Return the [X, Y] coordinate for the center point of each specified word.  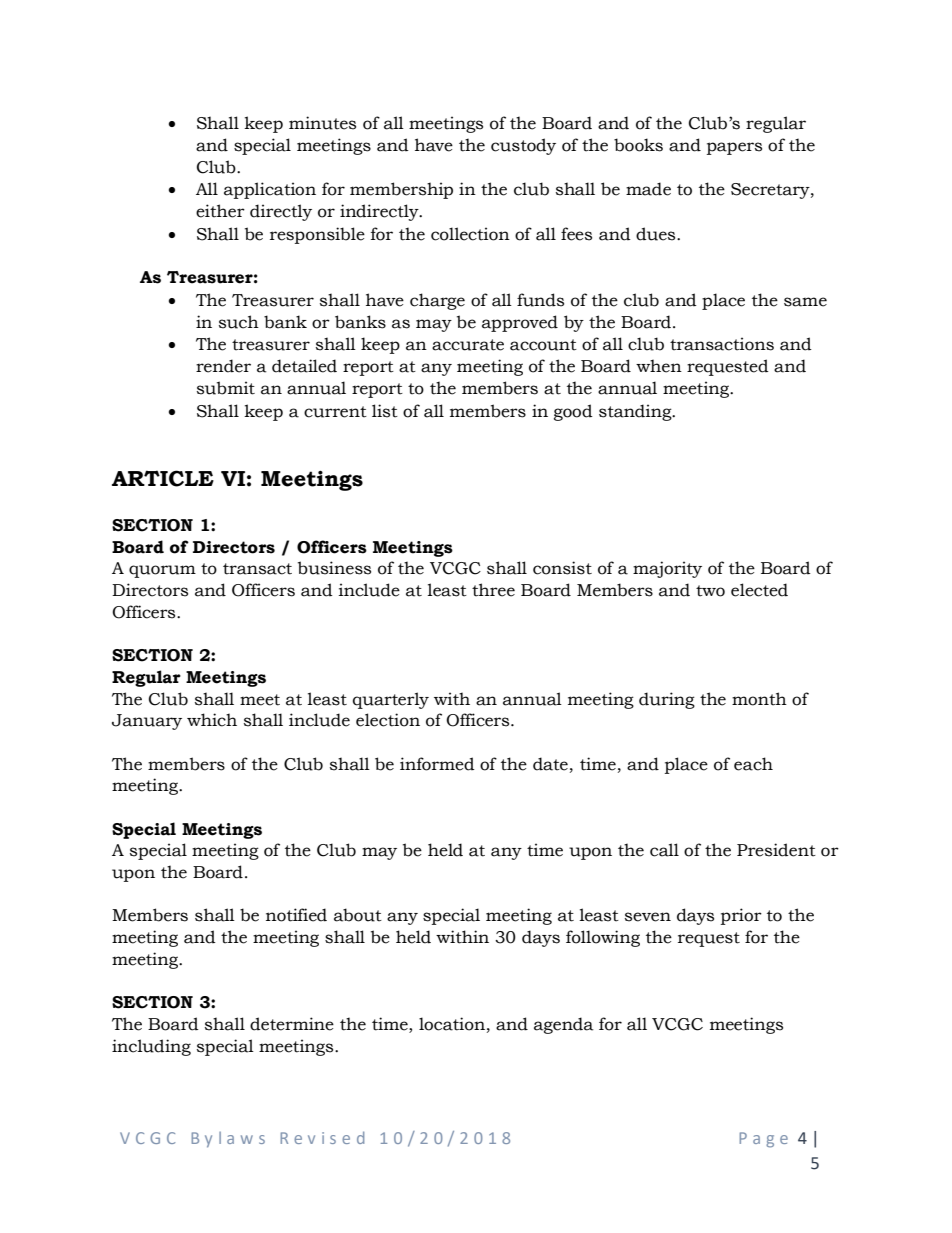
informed [437, 764]
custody [523, 146]
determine [292, 1024]
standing [636, 412]
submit [226, 388]
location [452, 1024]
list [385, 411]
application [270, 190]
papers [734, 148]
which [212, 720]
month [759, 699]
